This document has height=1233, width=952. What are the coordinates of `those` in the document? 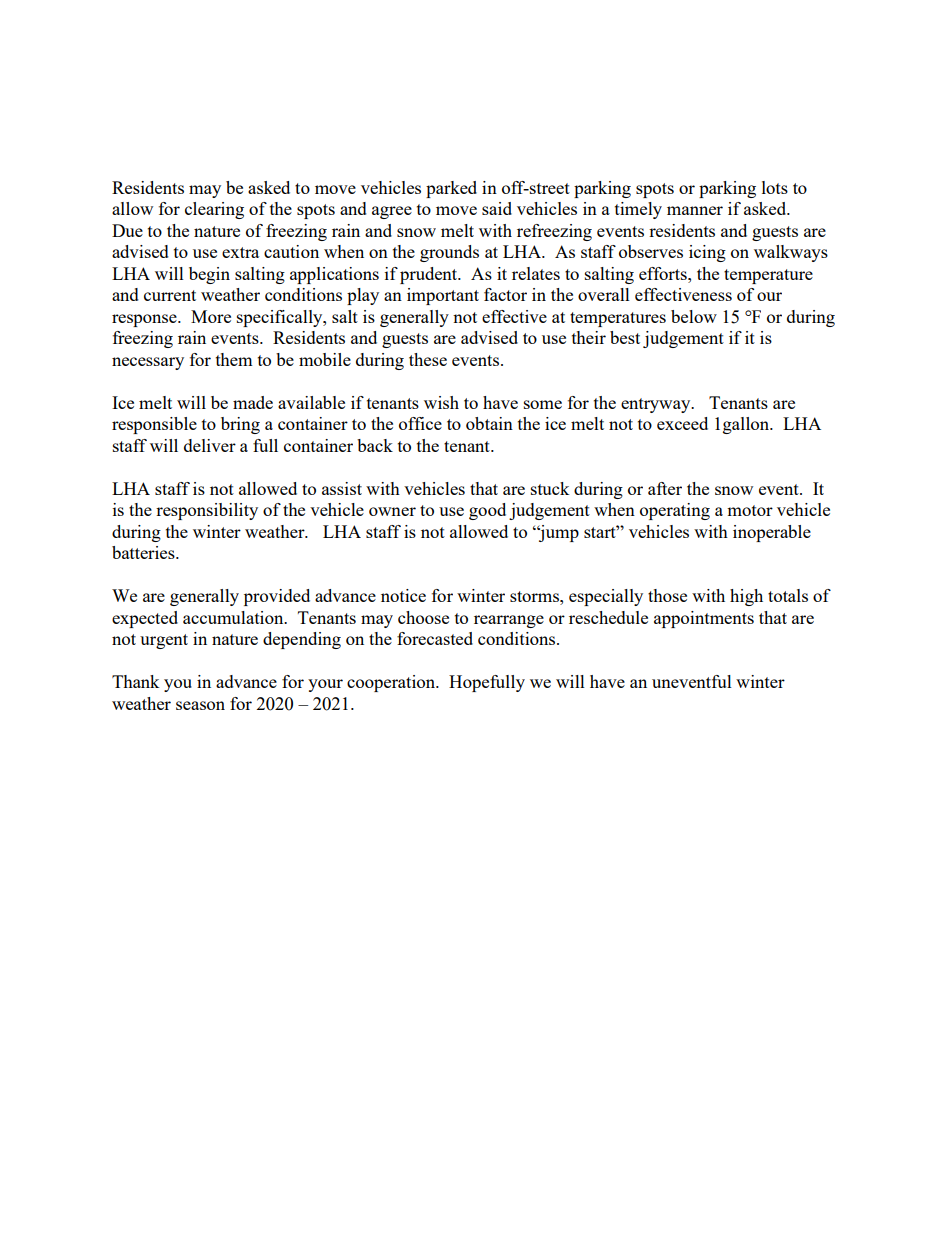 It's located at (667, 595).
